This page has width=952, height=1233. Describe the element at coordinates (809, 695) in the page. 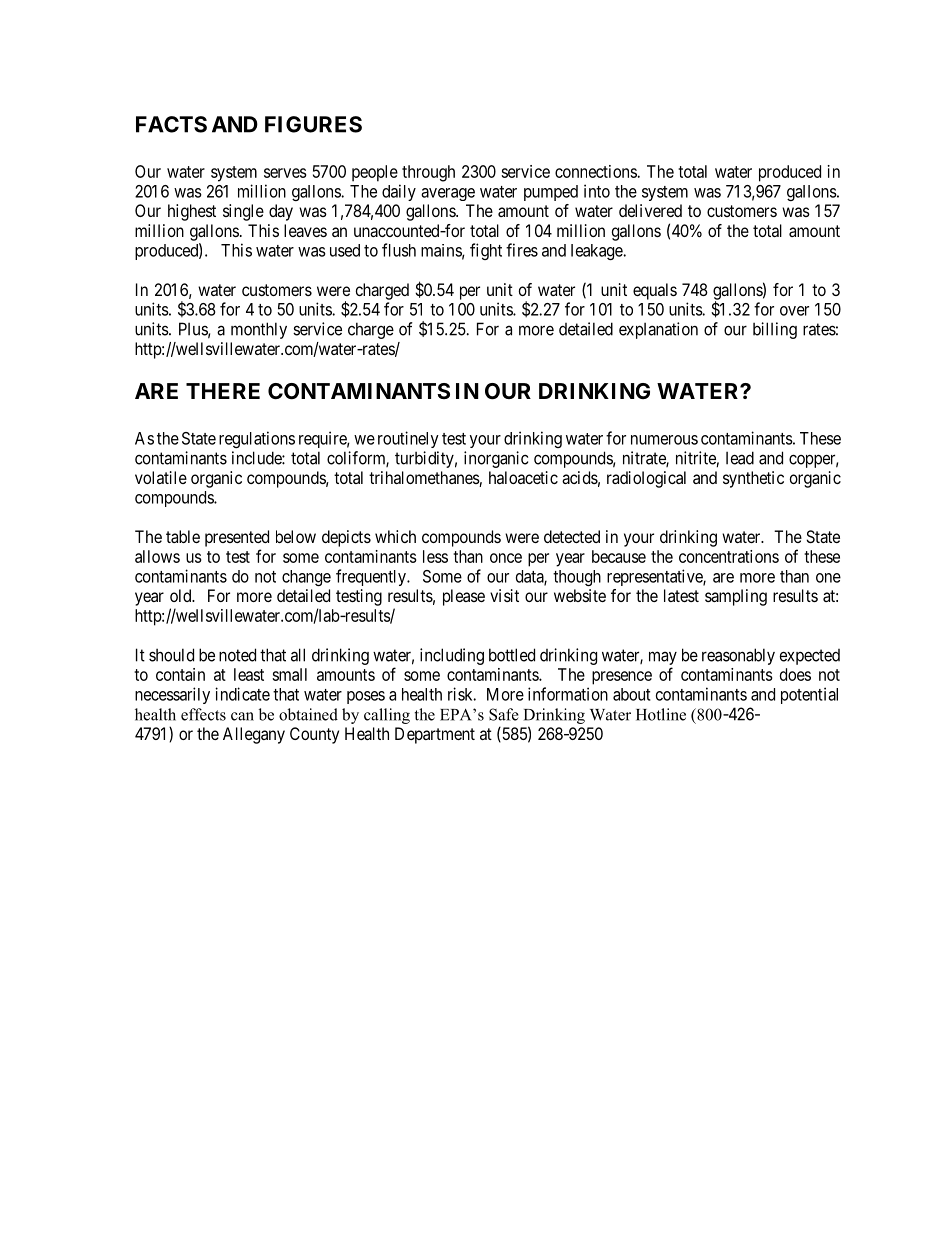

I see `potential` at that location.
